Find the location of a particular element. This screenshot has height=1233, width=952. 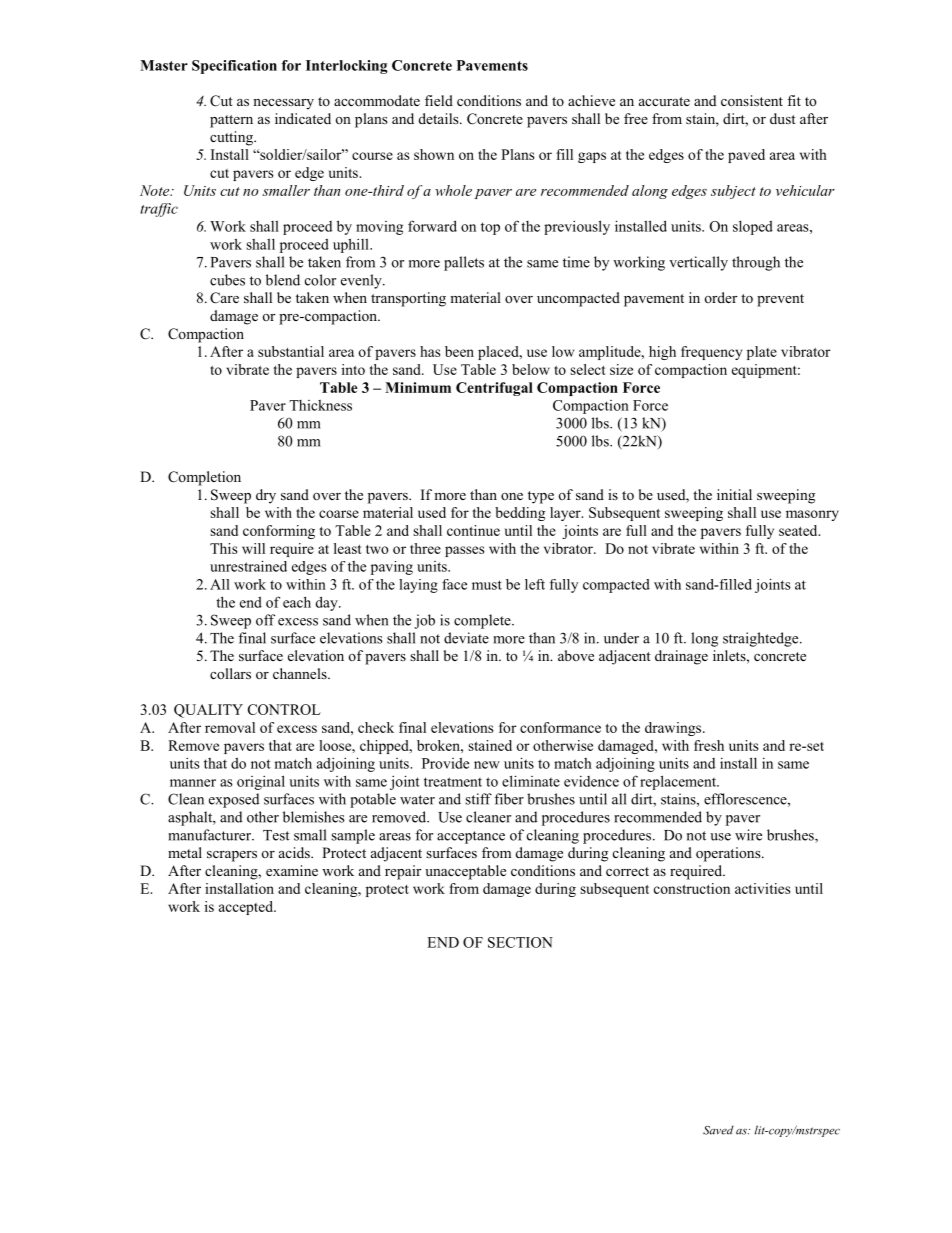

accepted is located at coordinates (247, 908).
